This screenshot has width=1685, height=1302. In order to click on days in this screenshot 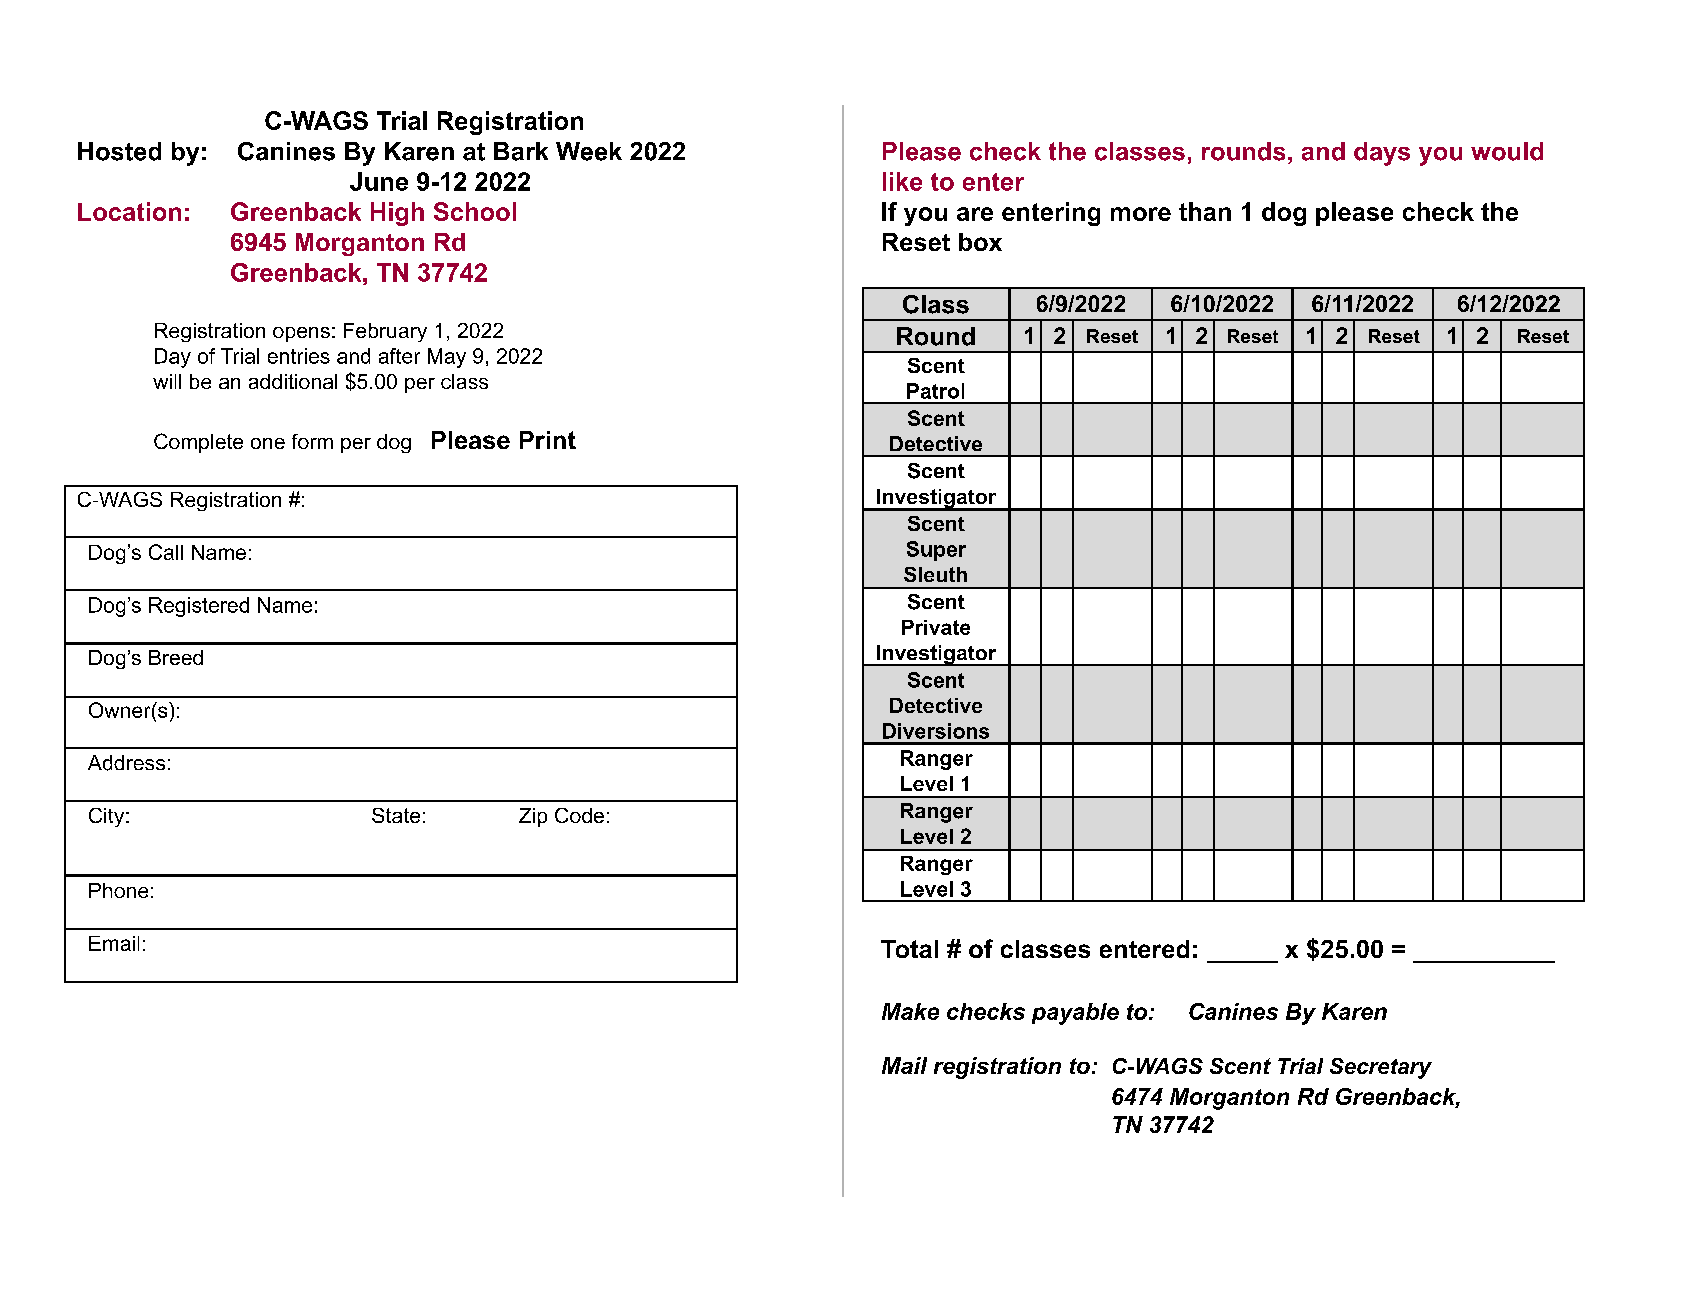, I will do `click(1382, 154)`.
